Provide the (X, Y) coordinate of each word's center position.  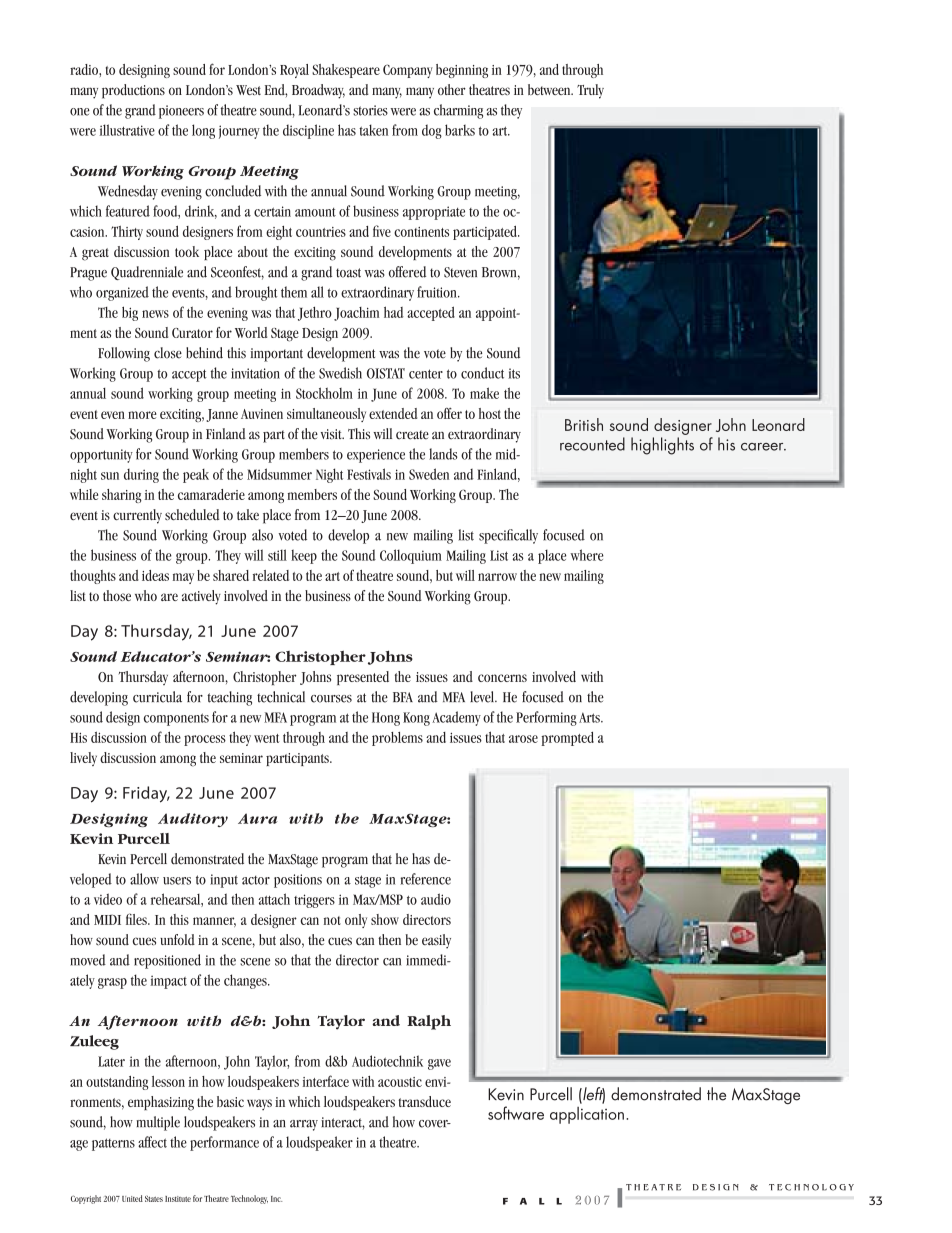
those (117, 595)
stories (370, 110)
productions (133, 91)
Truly (590, 91)
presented (363, 678)
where (587, 555)
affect (152, 1142)
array (304, 1125)
